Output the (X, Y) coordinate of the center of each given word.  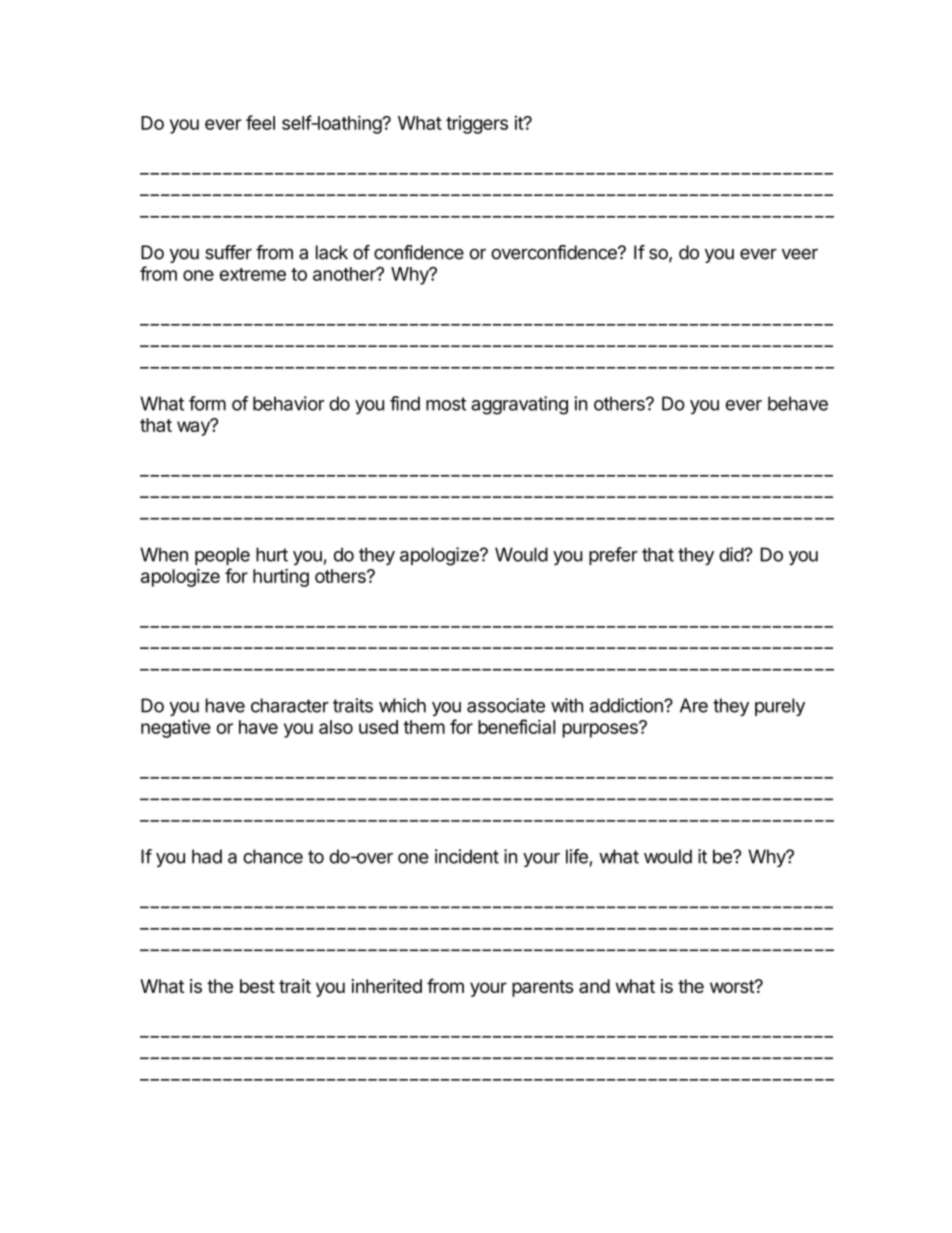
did (732, 554)
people (222, 556)
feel (260, 122)
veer (800, 254)
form (207, 403)
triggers (477, 124)
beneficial (516, 726)
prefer (613, 556)
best (257, 986)
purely (780, 707)
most (446, 404)
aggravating (519, 405)
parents (542, 988)
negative (176, 729)
